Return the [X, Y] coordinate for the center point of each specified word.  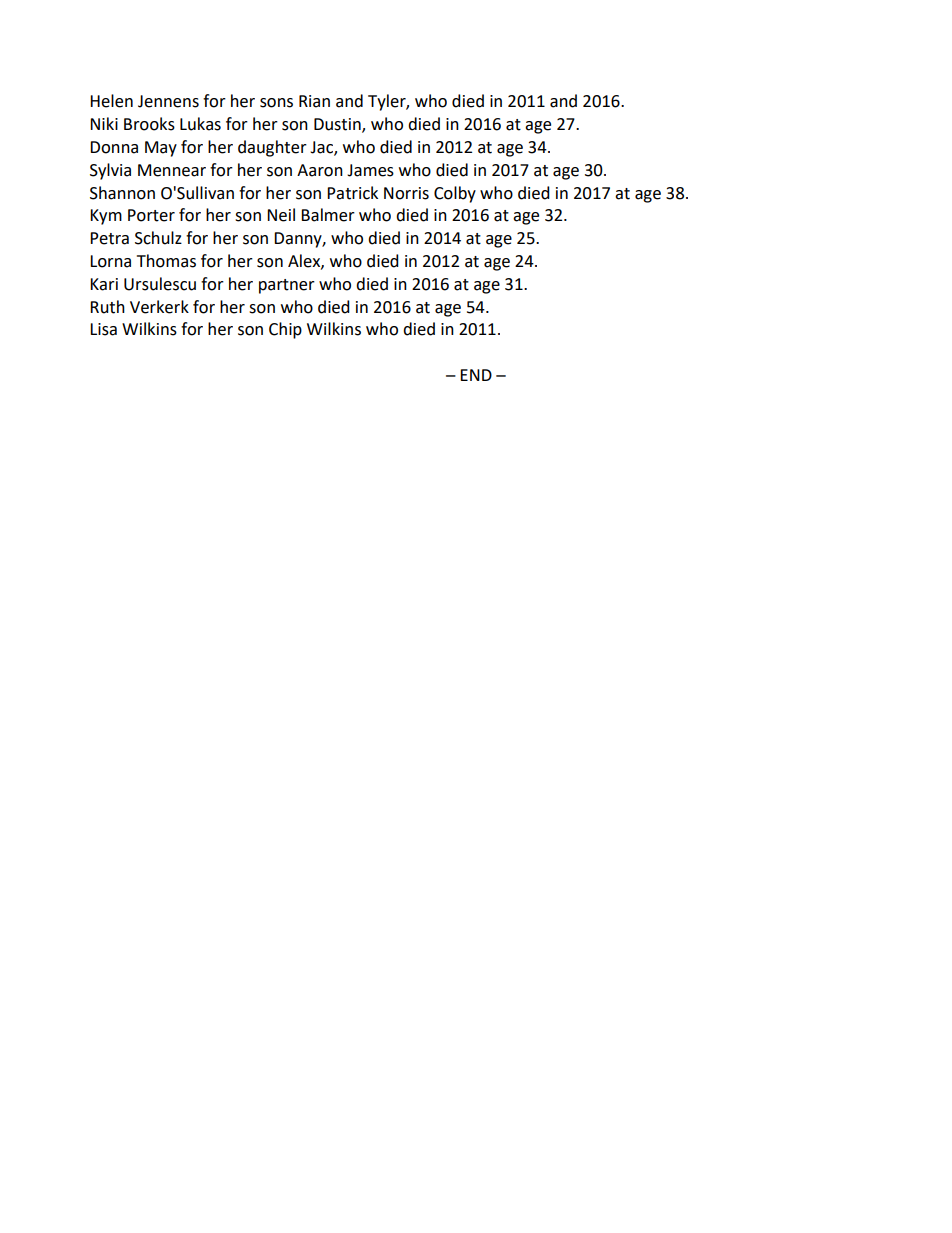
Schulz [158, 238]
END [476, 375]
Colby [455, 194]
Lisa [103, 329]
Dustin [338, 125]
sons [276, 103]
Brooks [149, 124]
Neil [281, 215]
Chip [285, 330]
